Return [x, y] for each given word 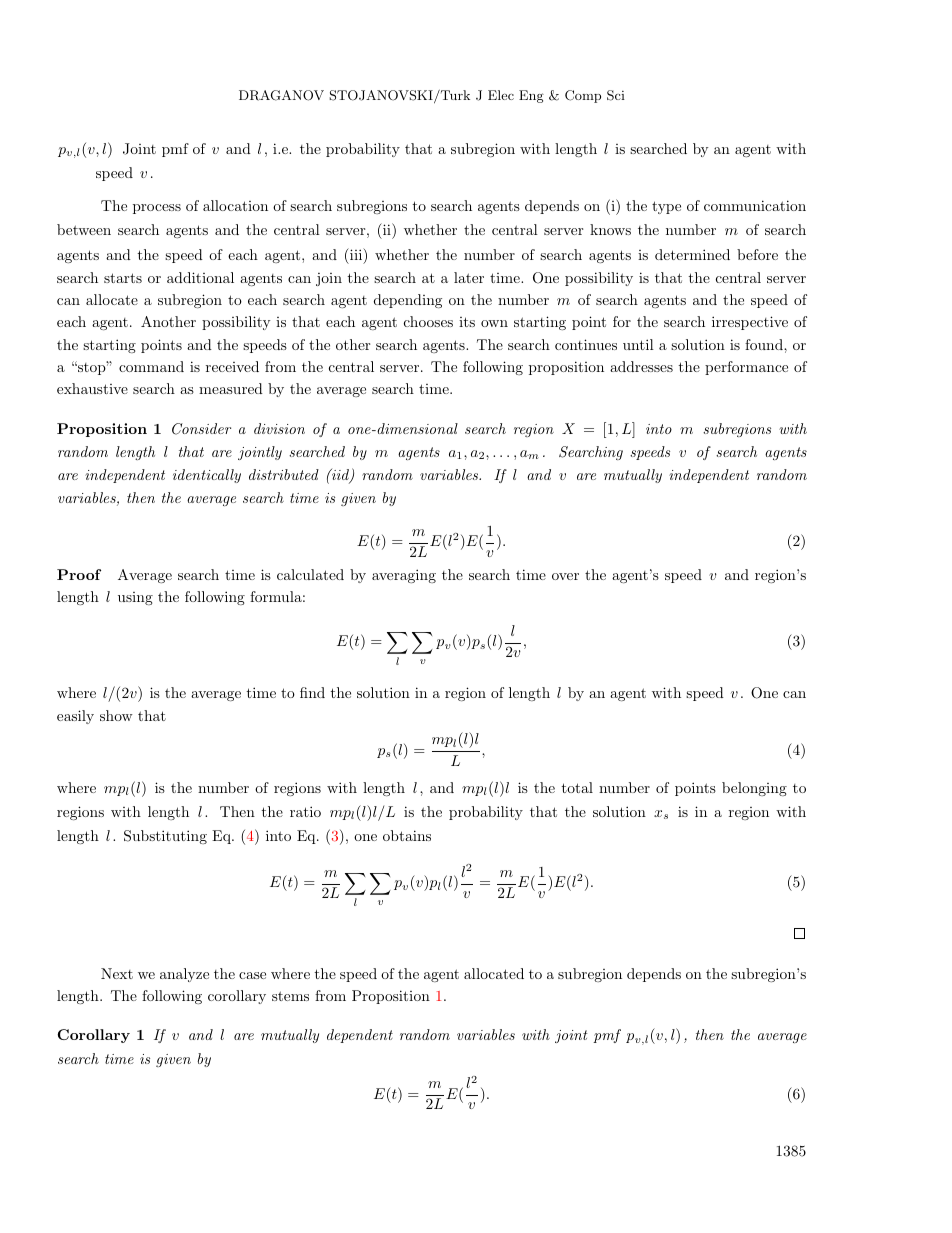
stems [290, 996]
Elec [501, 95]
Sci [616, 95]
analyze [184, 975]
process [157, 209]
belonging [754, 789]
